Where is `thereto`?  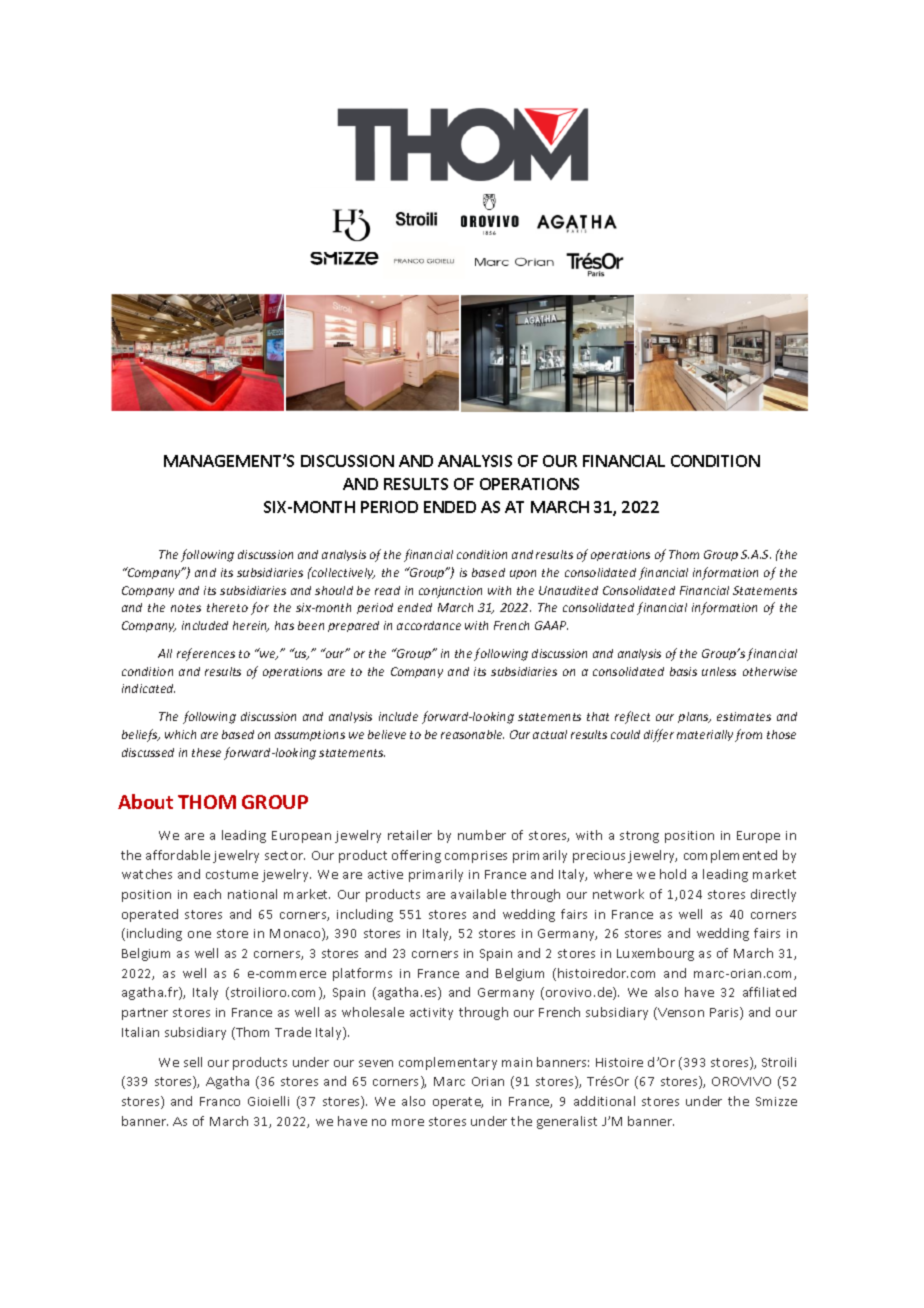 thereto is located at coordinates (227, 607).
